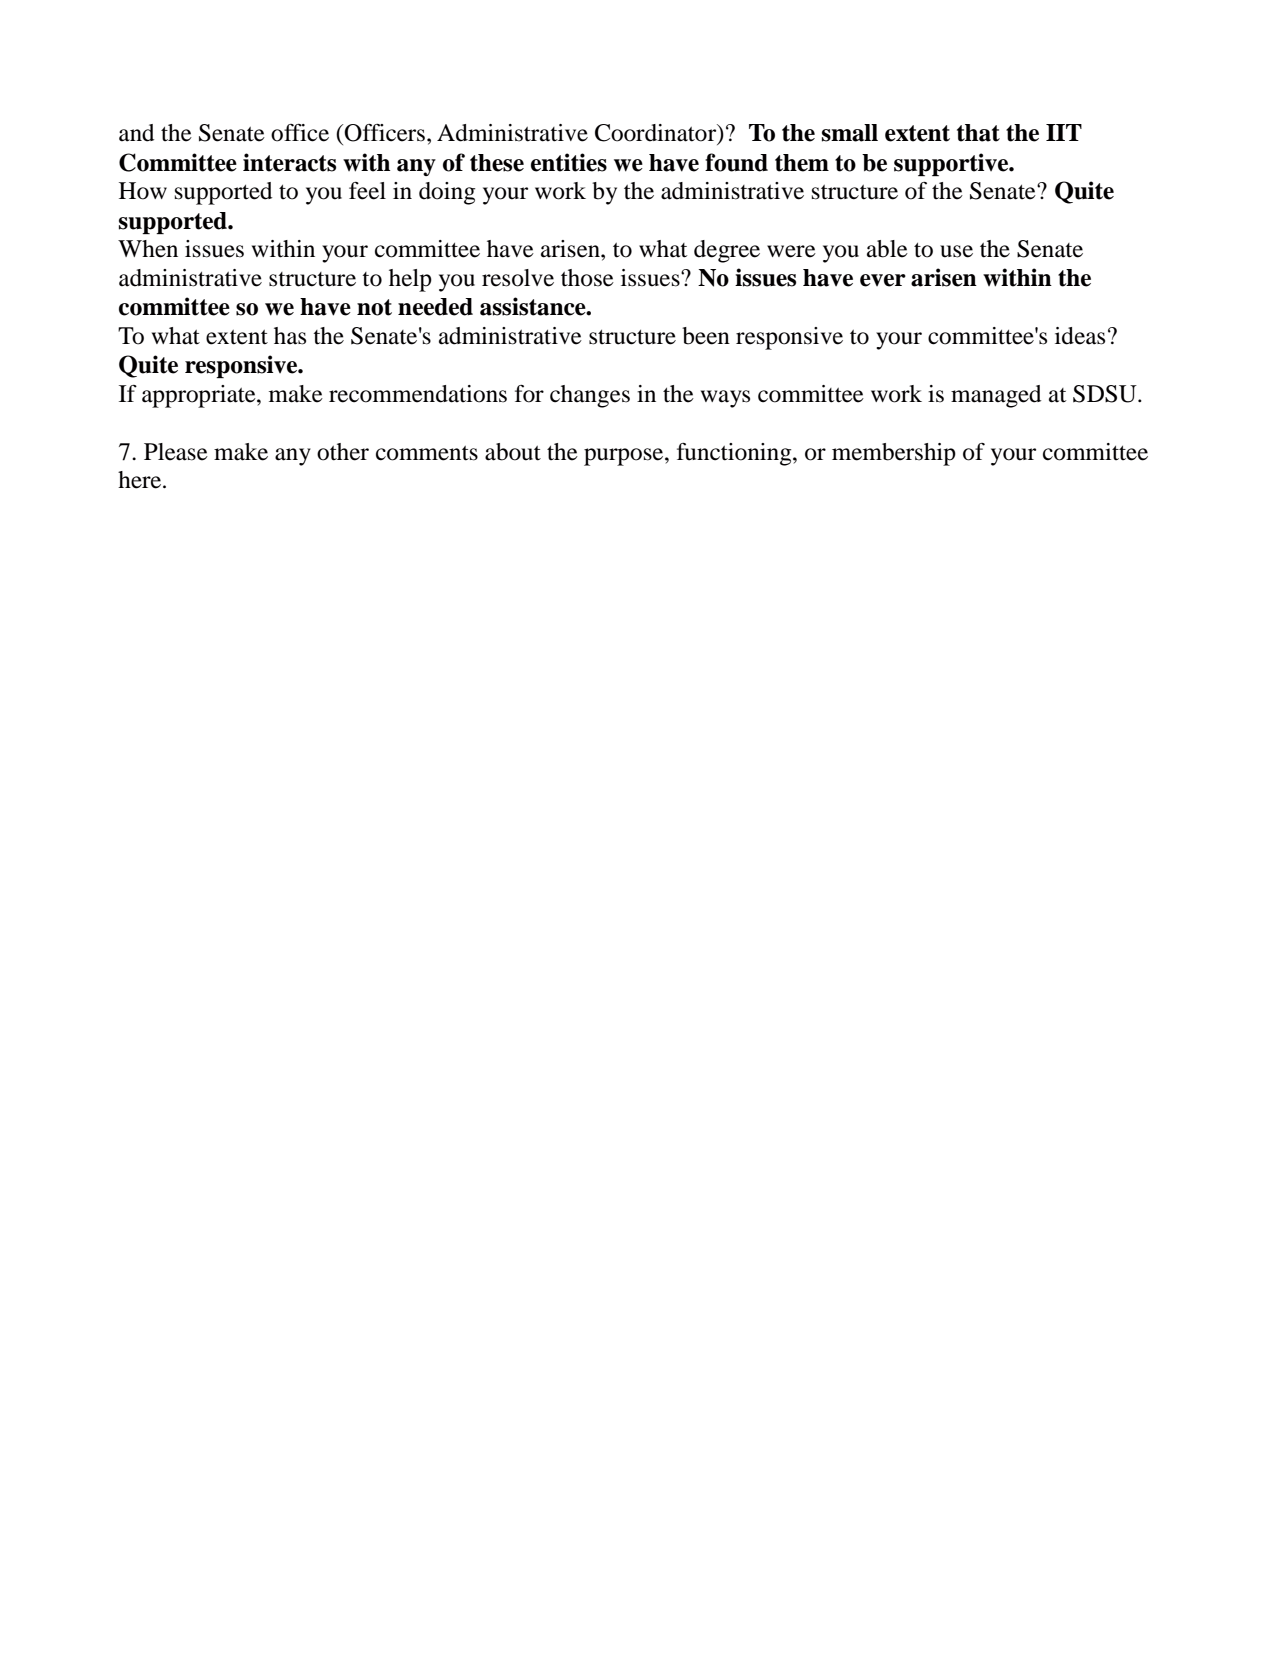  I want to click on not, so click(374, 307).
